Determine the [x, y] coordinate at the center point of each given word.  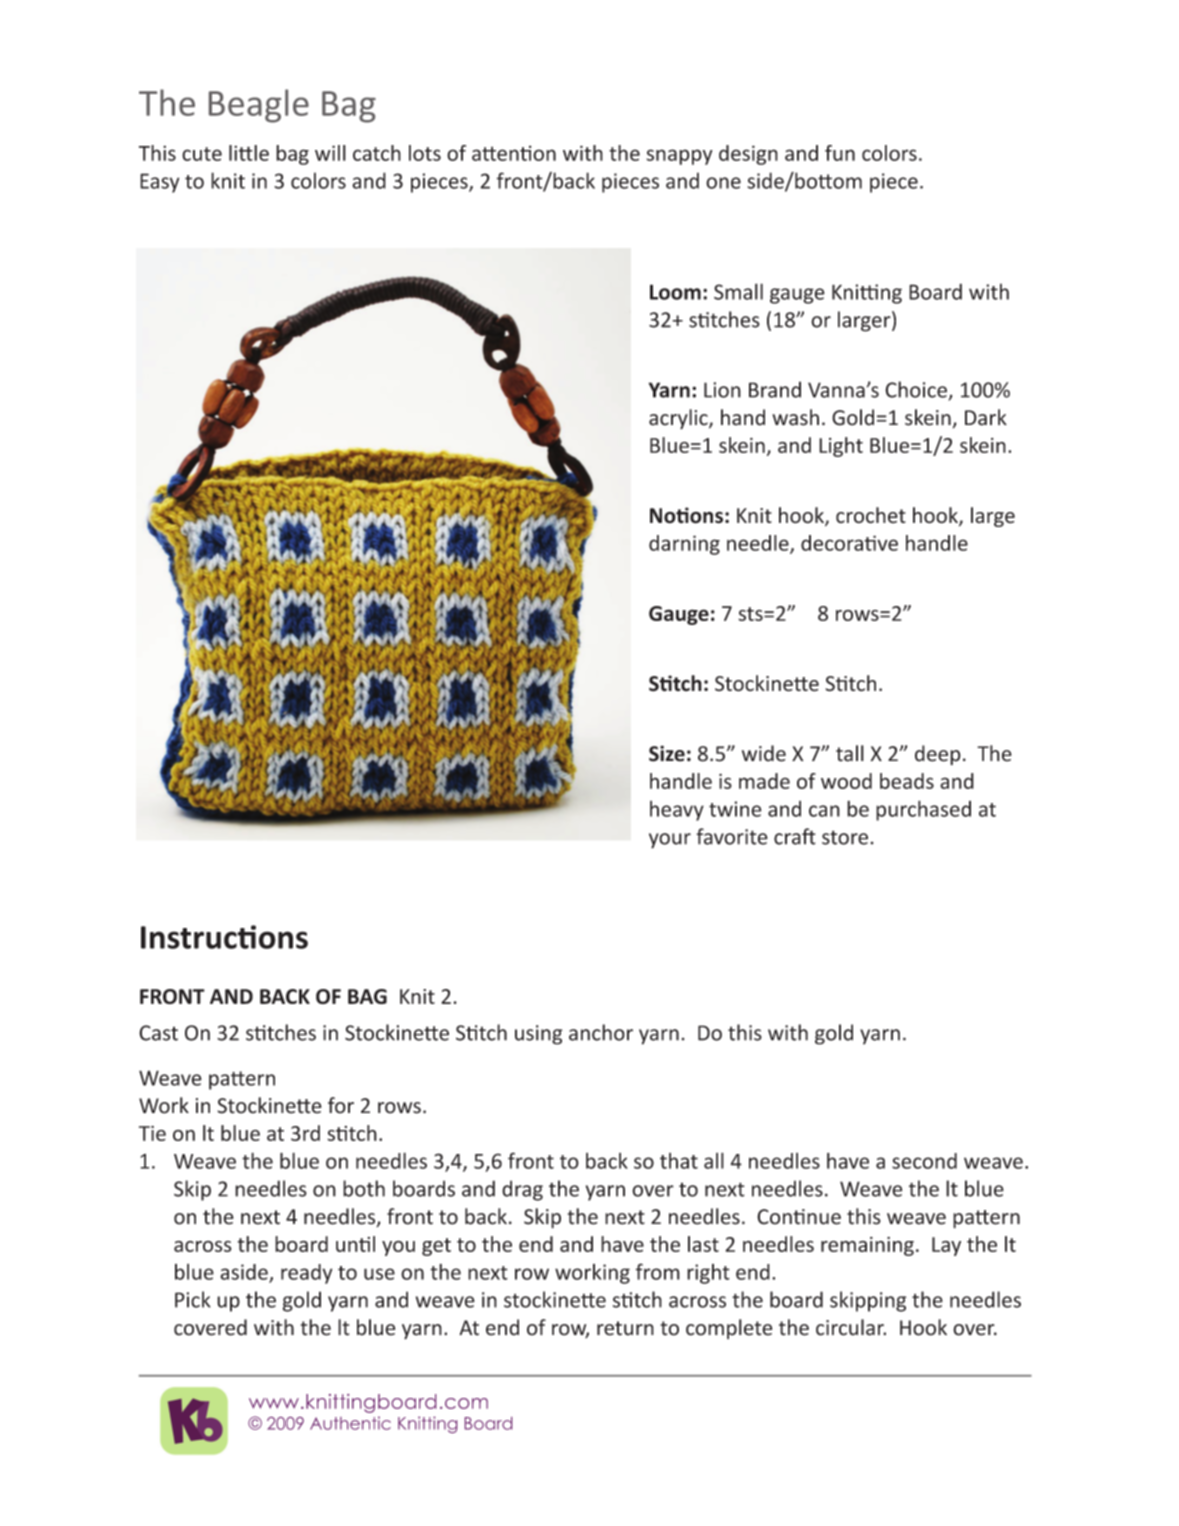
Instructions [224, 937]
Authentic [350, 1423]
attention [514, 153]
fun [840, 153]
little [249, 153]
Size [667, 753]
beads [907, 781]
